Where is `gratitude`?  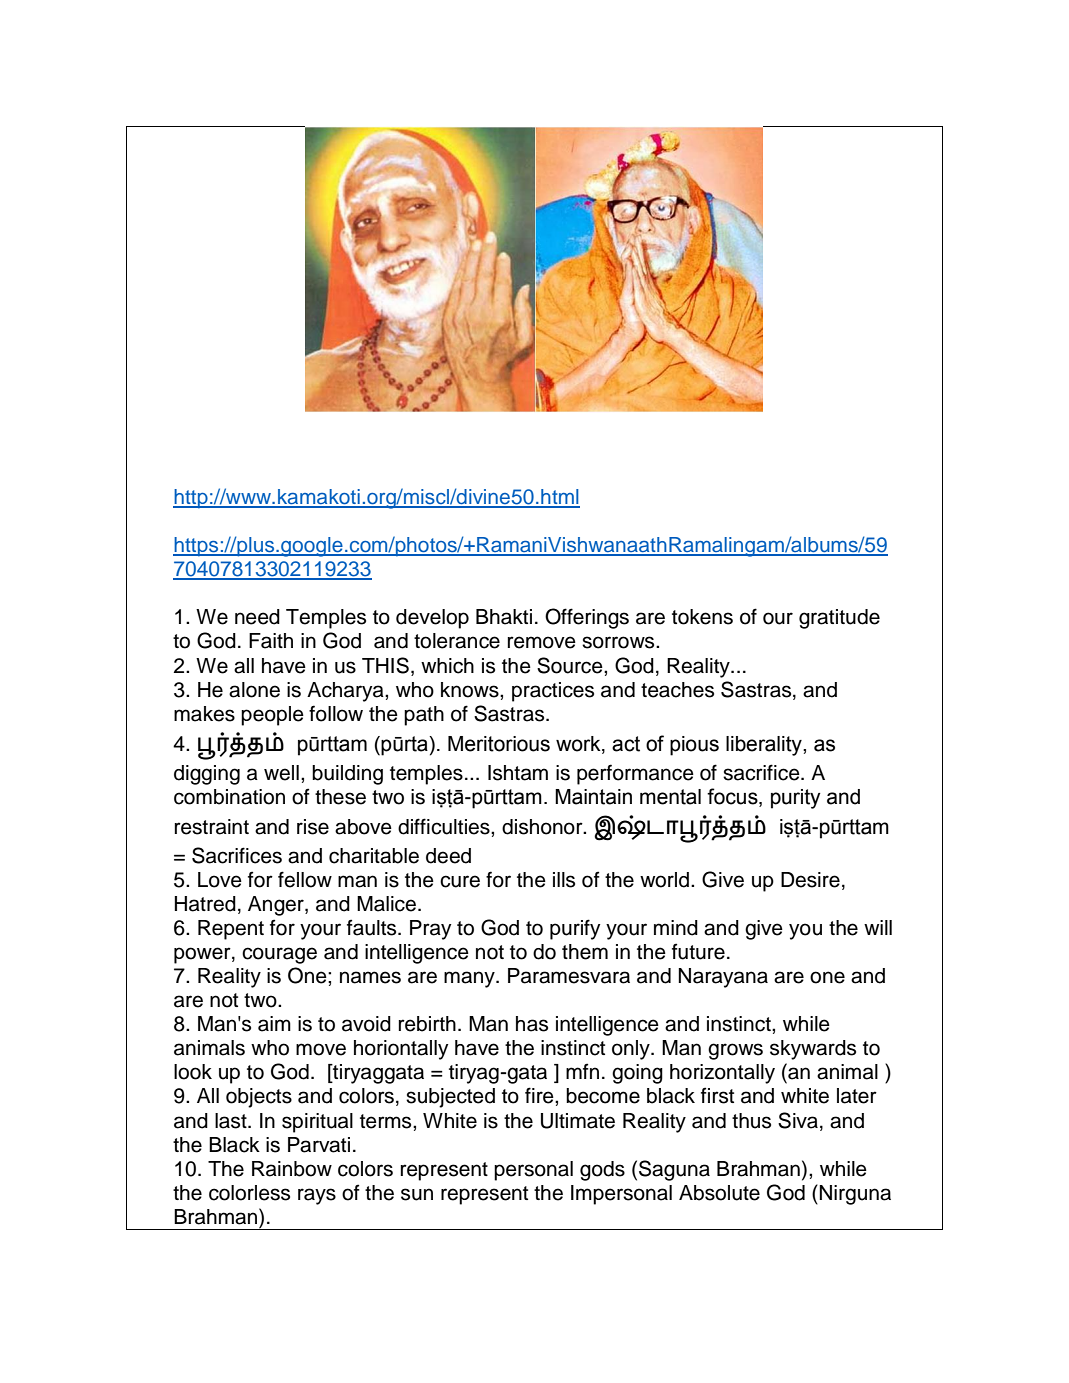
gratitude is located at coordinates (839, 619).
